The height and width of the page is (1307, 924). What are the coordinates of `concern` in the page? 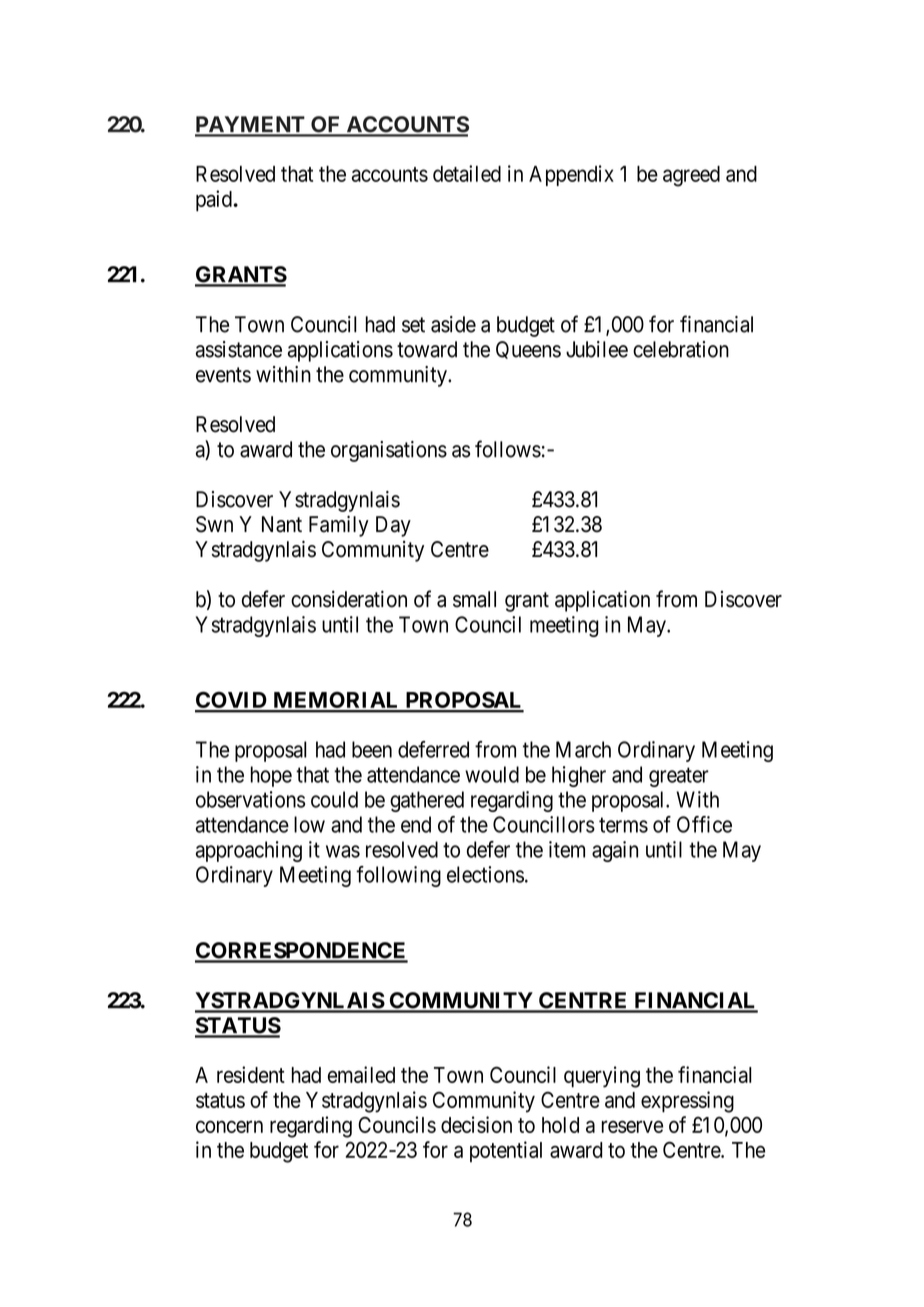 It's located at (229, 1126).
